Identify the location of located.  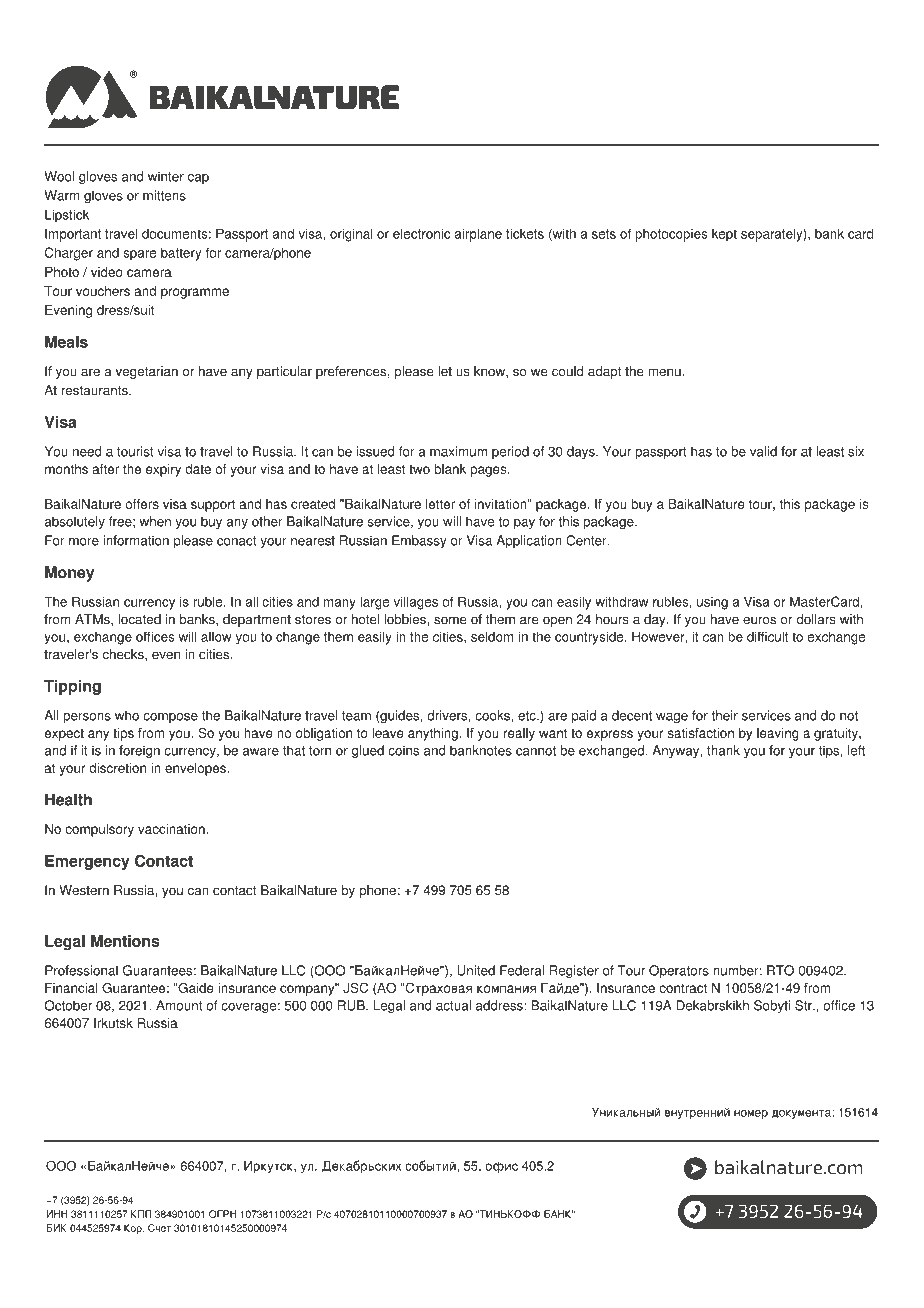
(139, 619).
